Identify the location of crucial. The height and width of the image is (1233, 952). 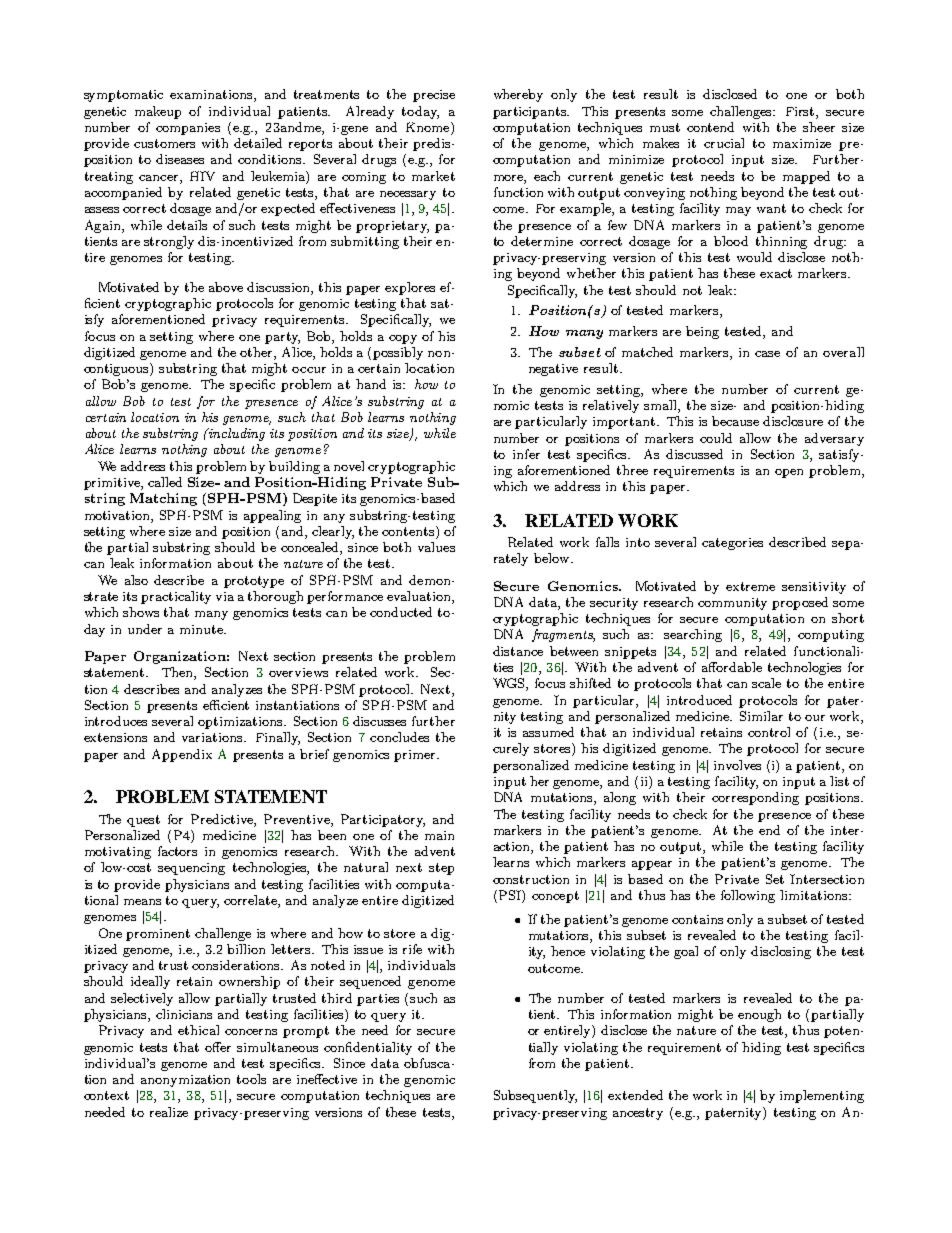
(724, 143).
